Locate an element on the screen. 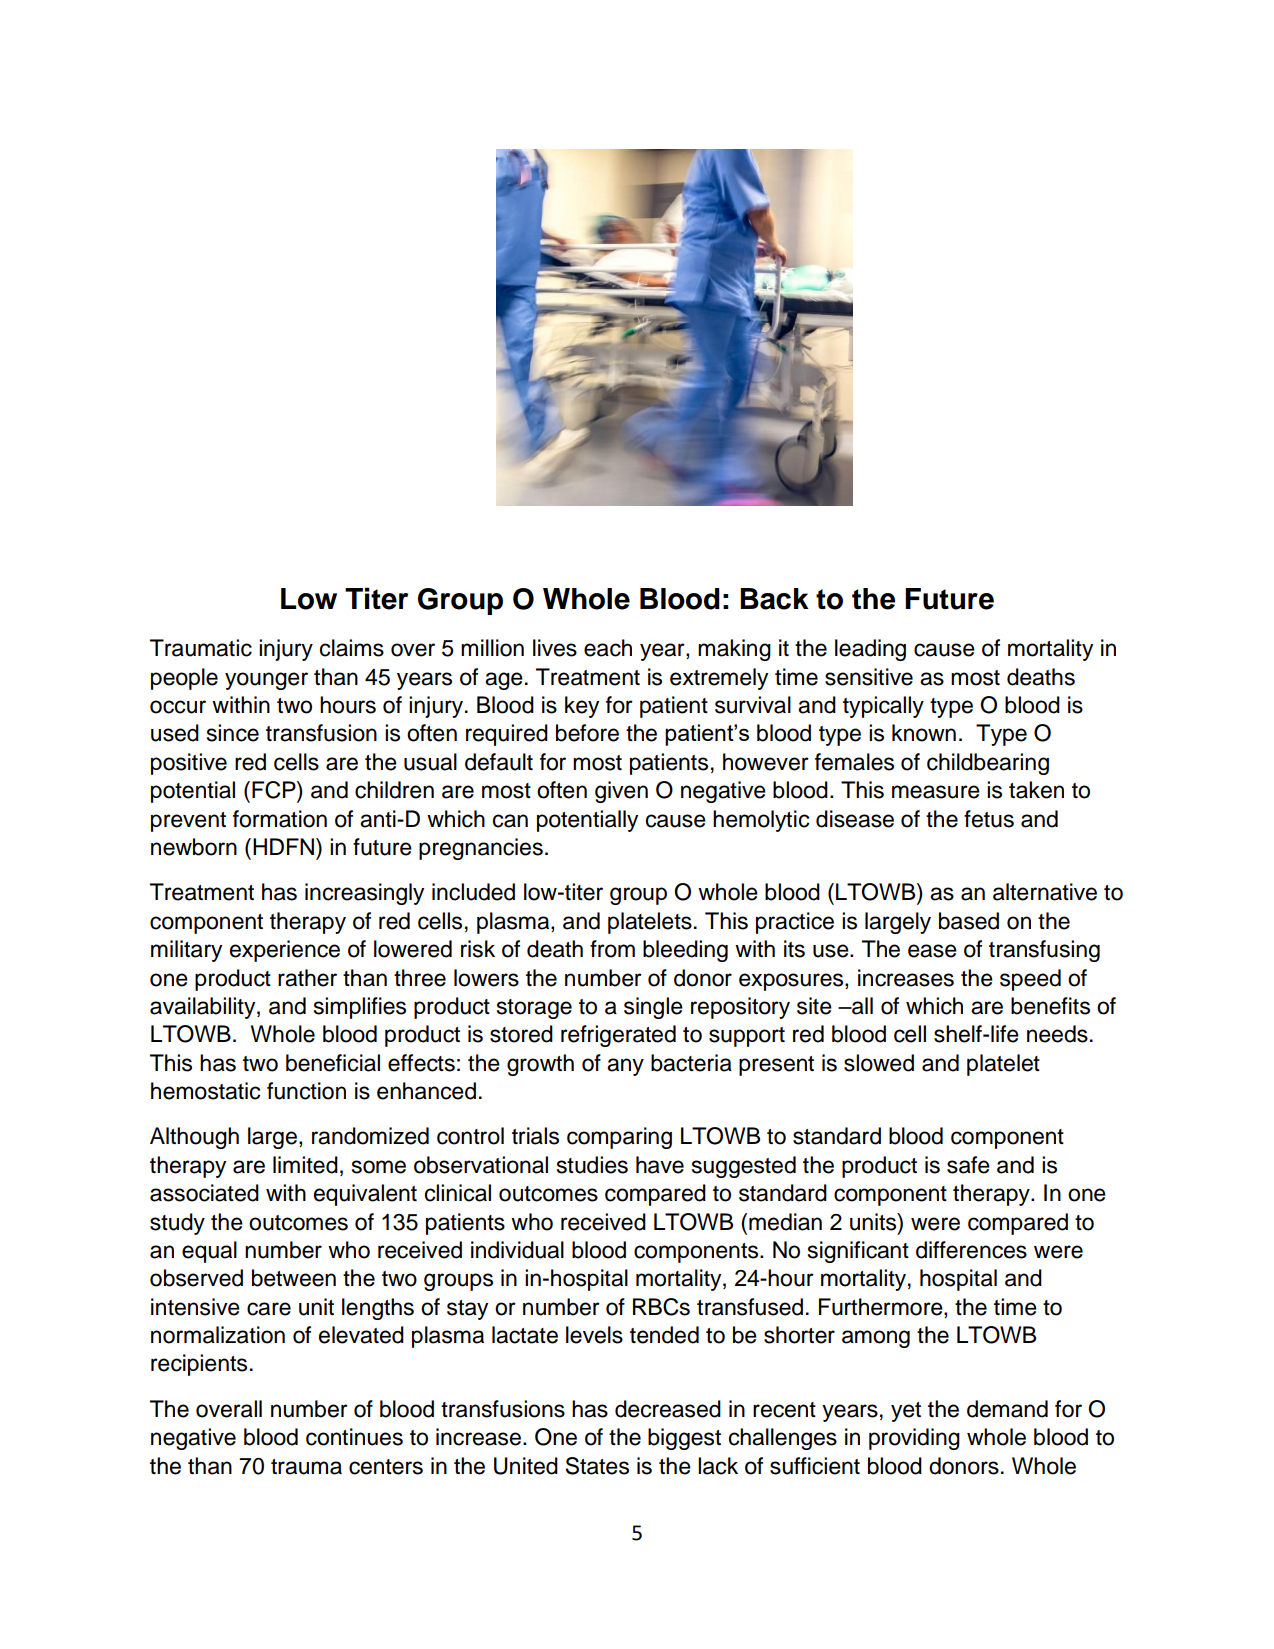 This screenshot has width=1274, height=1649. States is located at coordinates (597, 1466).
